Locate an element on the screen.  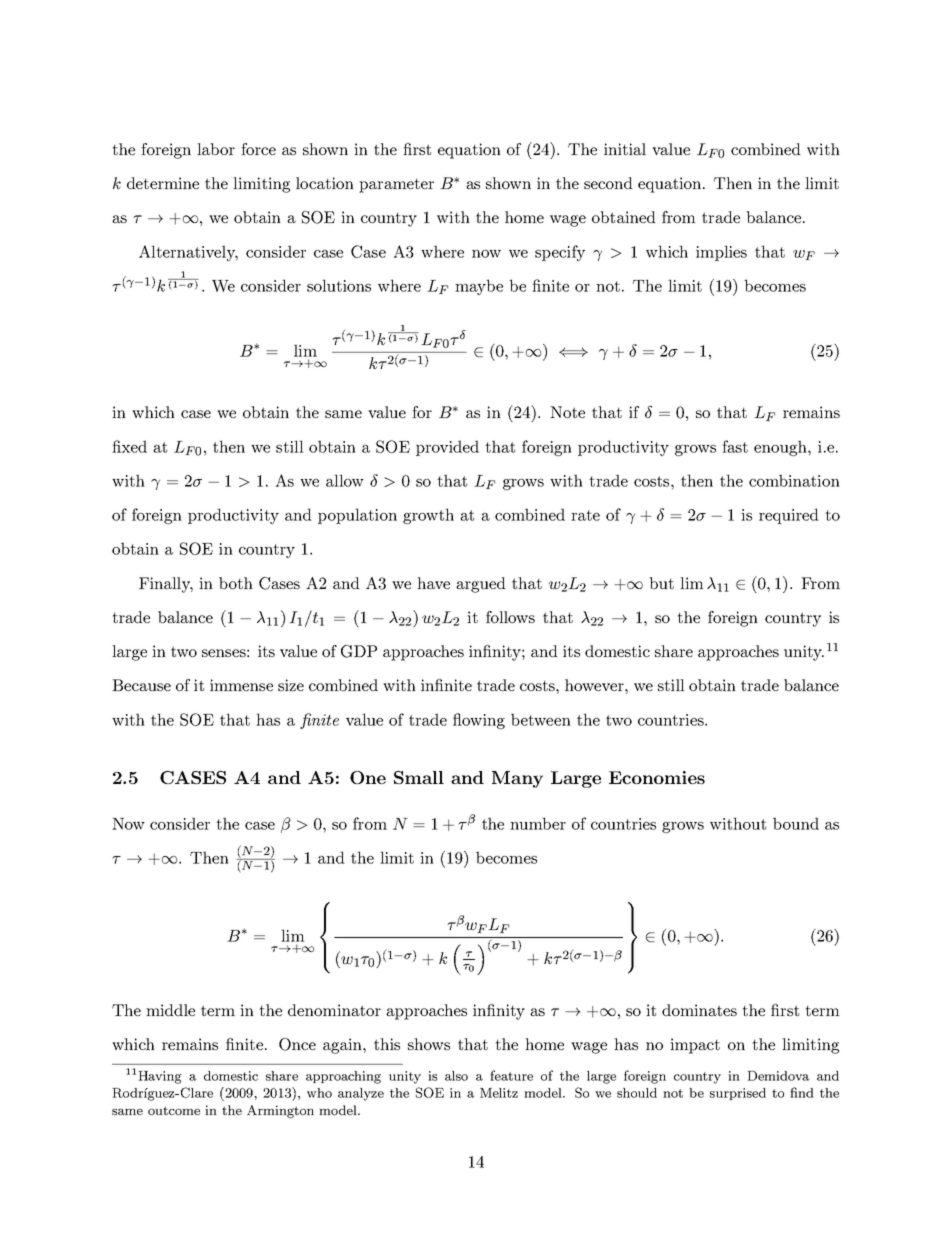
provided is located at coordinates (447, 448).
